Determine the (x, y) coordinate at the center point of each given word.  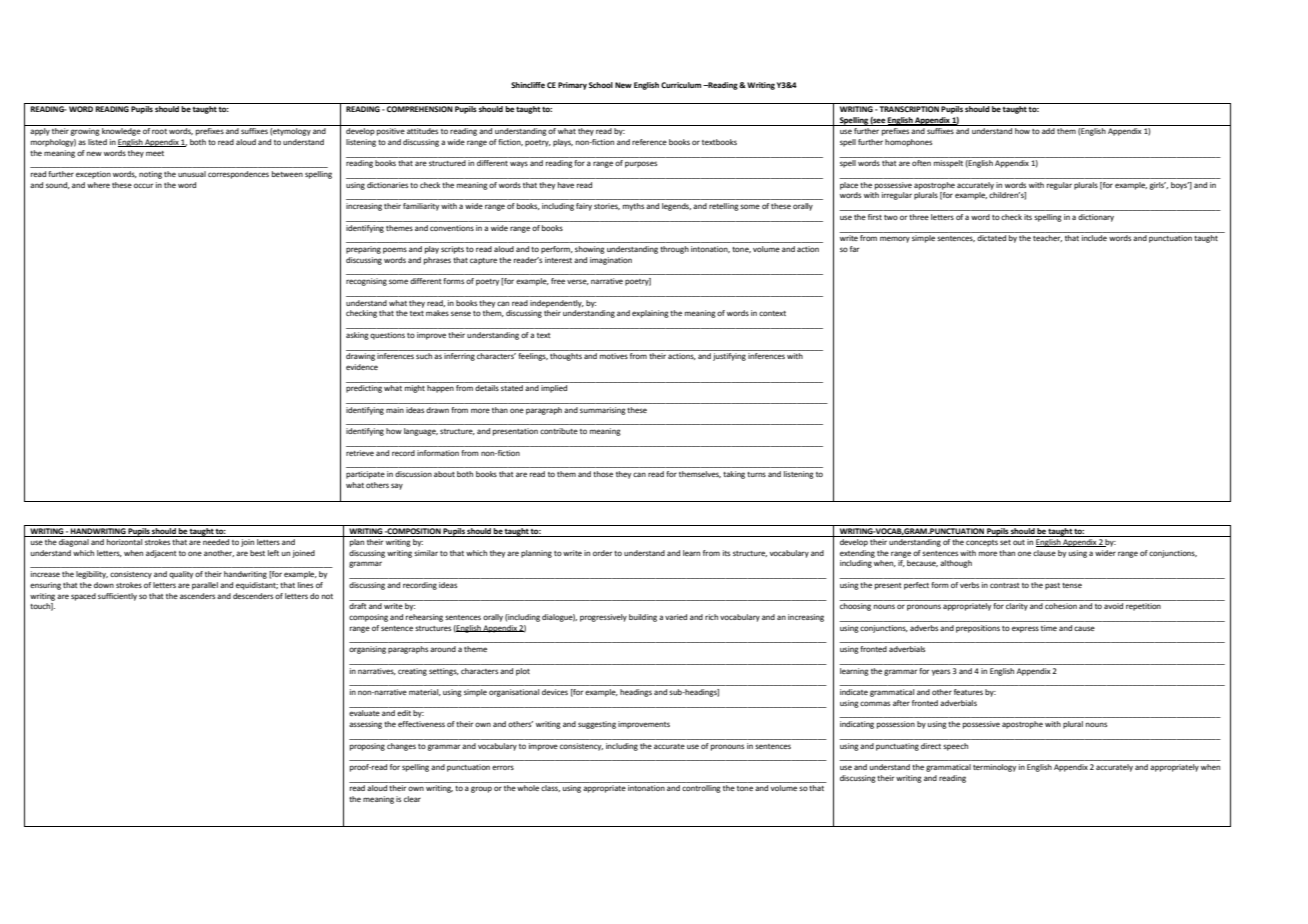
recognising (366, 282)
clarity (1017, 607)
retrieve (360, 453)
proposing (367, 747)
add (1048, 131)
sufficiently (117, 597)
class (550, 788)
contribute (559, 431)
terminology (994, 768)
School (601, 85)
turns (756, 474)
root (159, 131)
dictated (991, 238)
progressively (603, 618)
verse (578, 282)
